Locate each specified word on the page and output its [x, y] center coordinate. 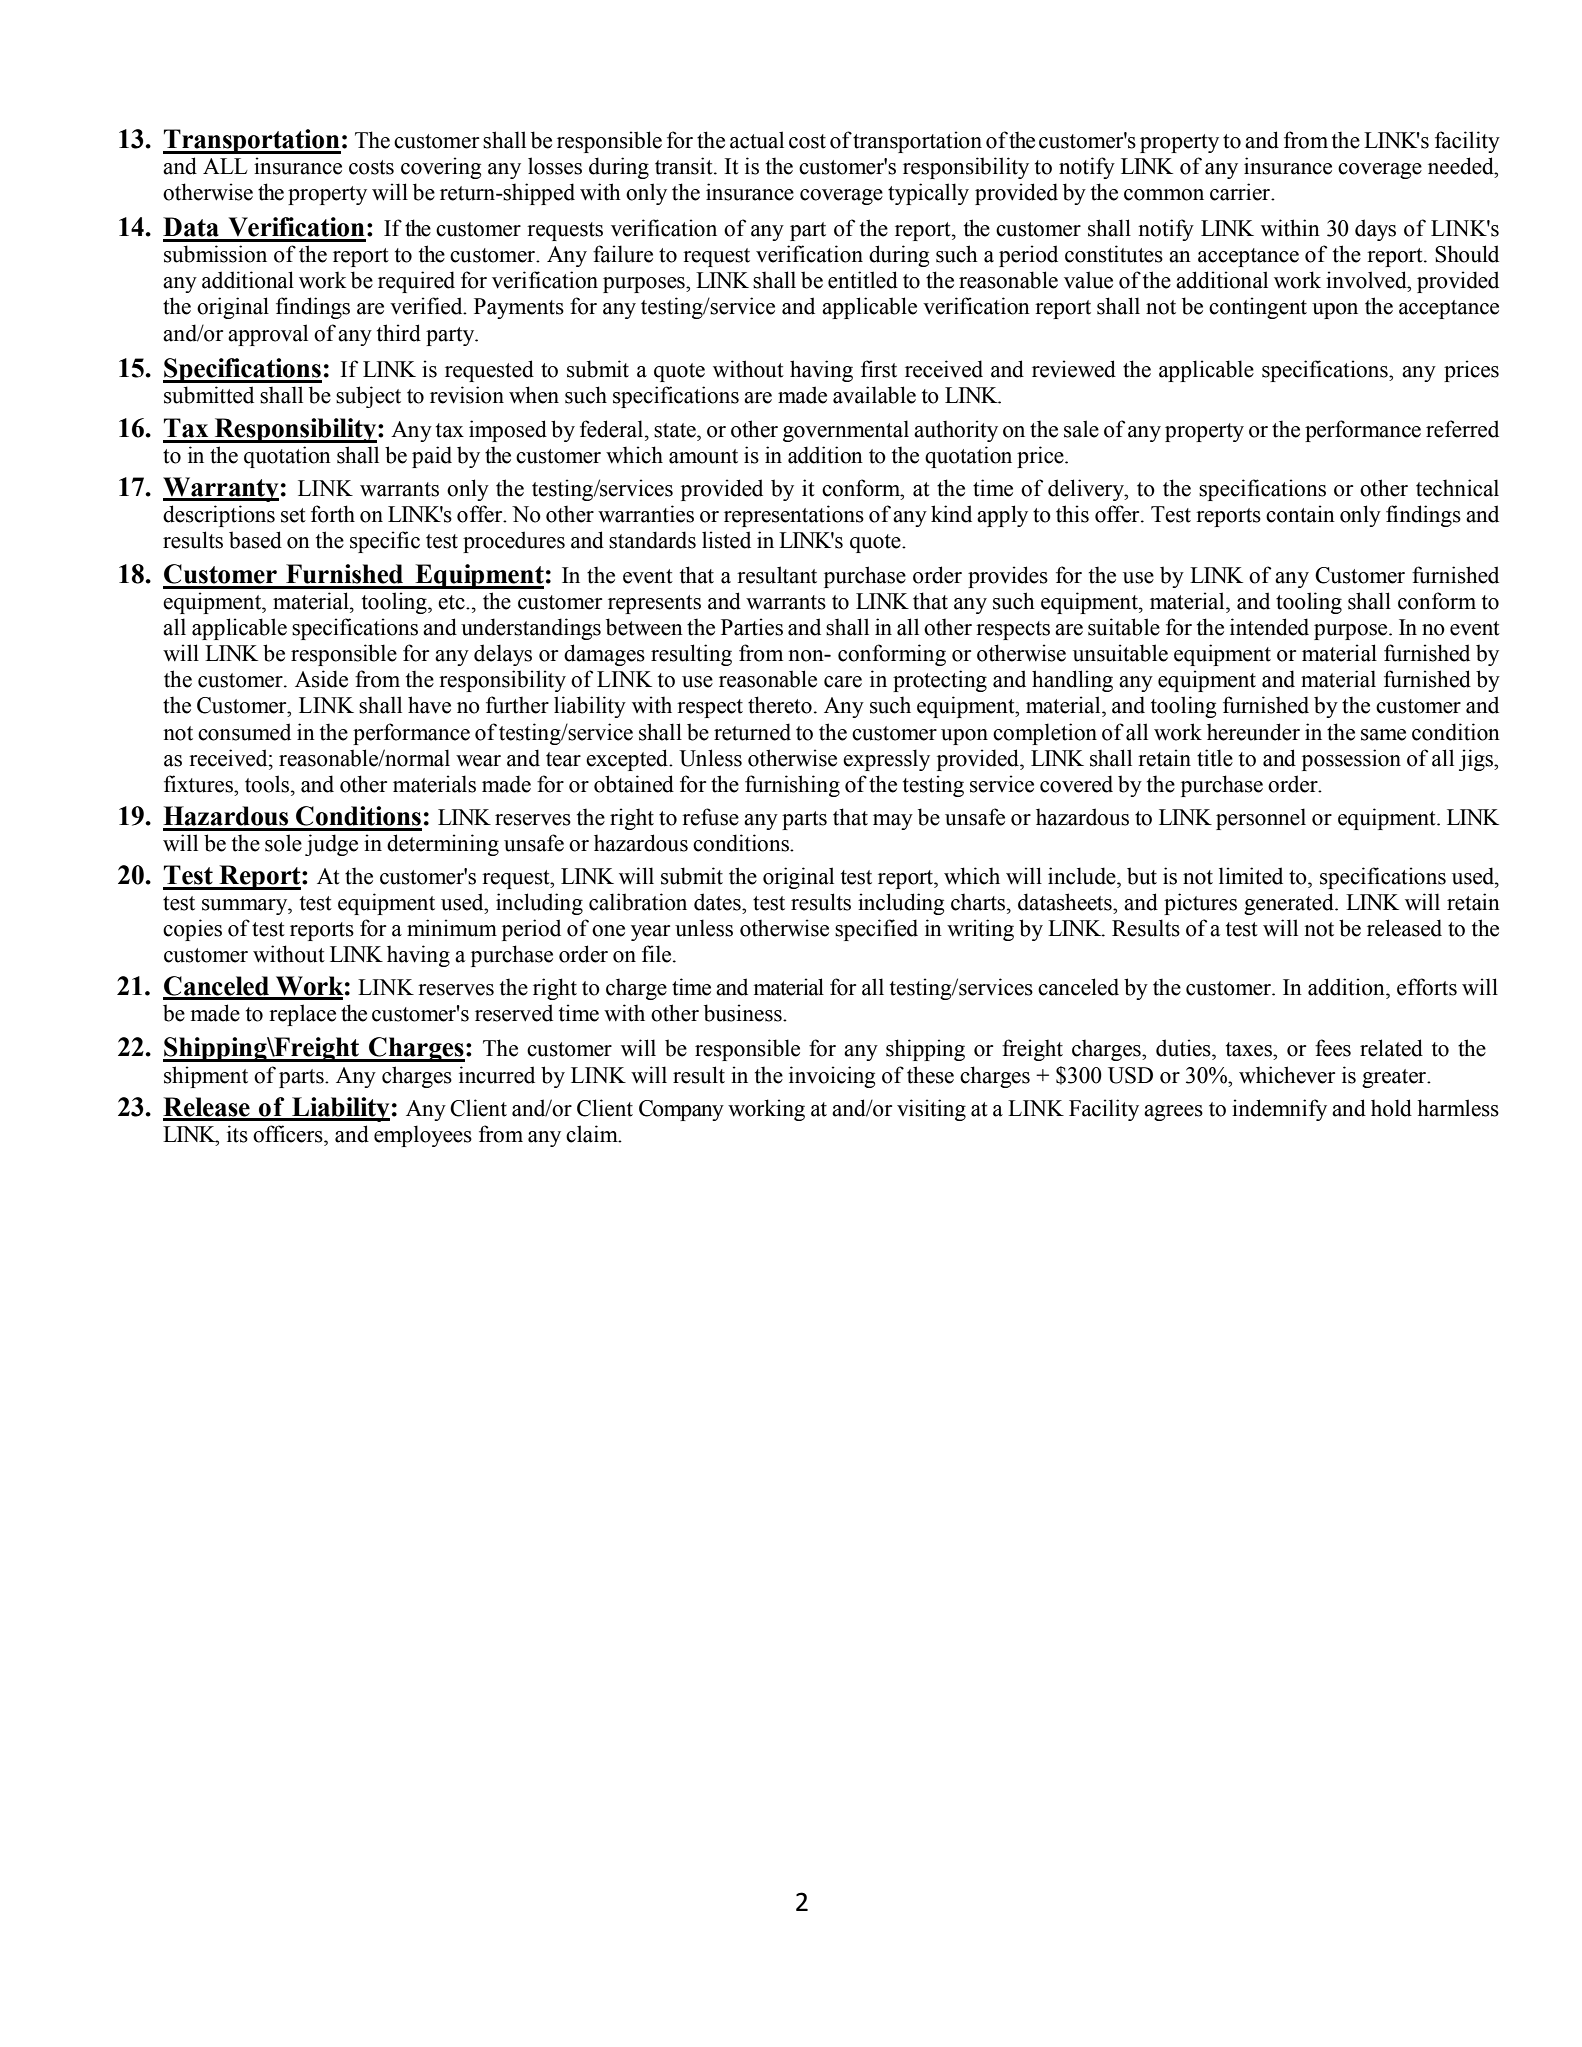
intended [1269, 627]
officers [289, 1134]
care [843, 682]
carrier [1241, 192]
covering [441, 168]
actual [757, 140]
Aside [321, 679]
